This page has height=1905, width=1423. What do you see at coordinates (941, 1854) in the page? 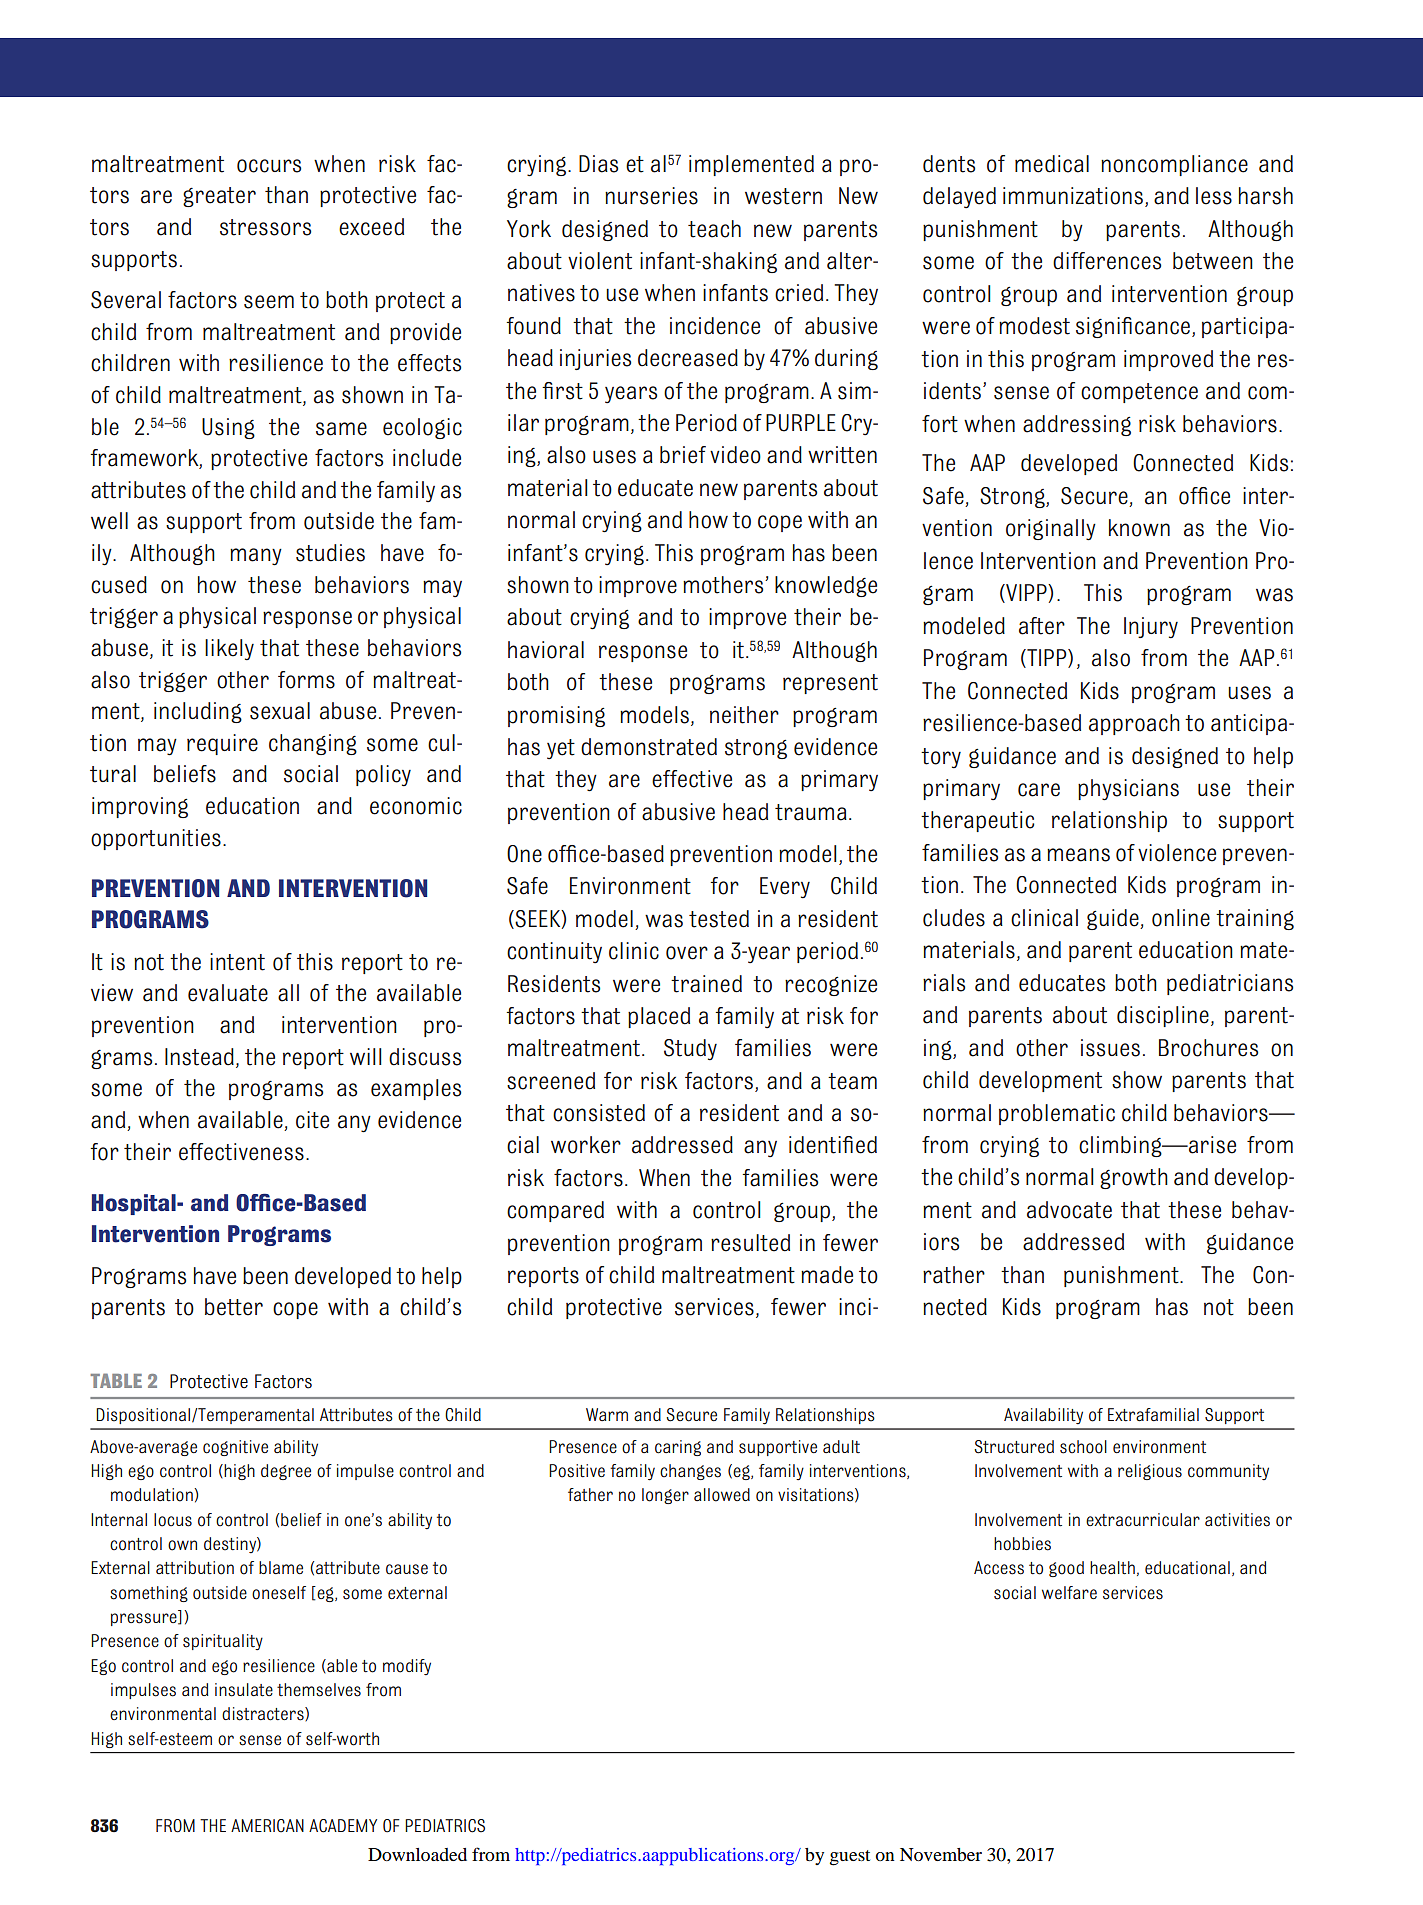
I see `November` at bounding box center [941, 1854].
